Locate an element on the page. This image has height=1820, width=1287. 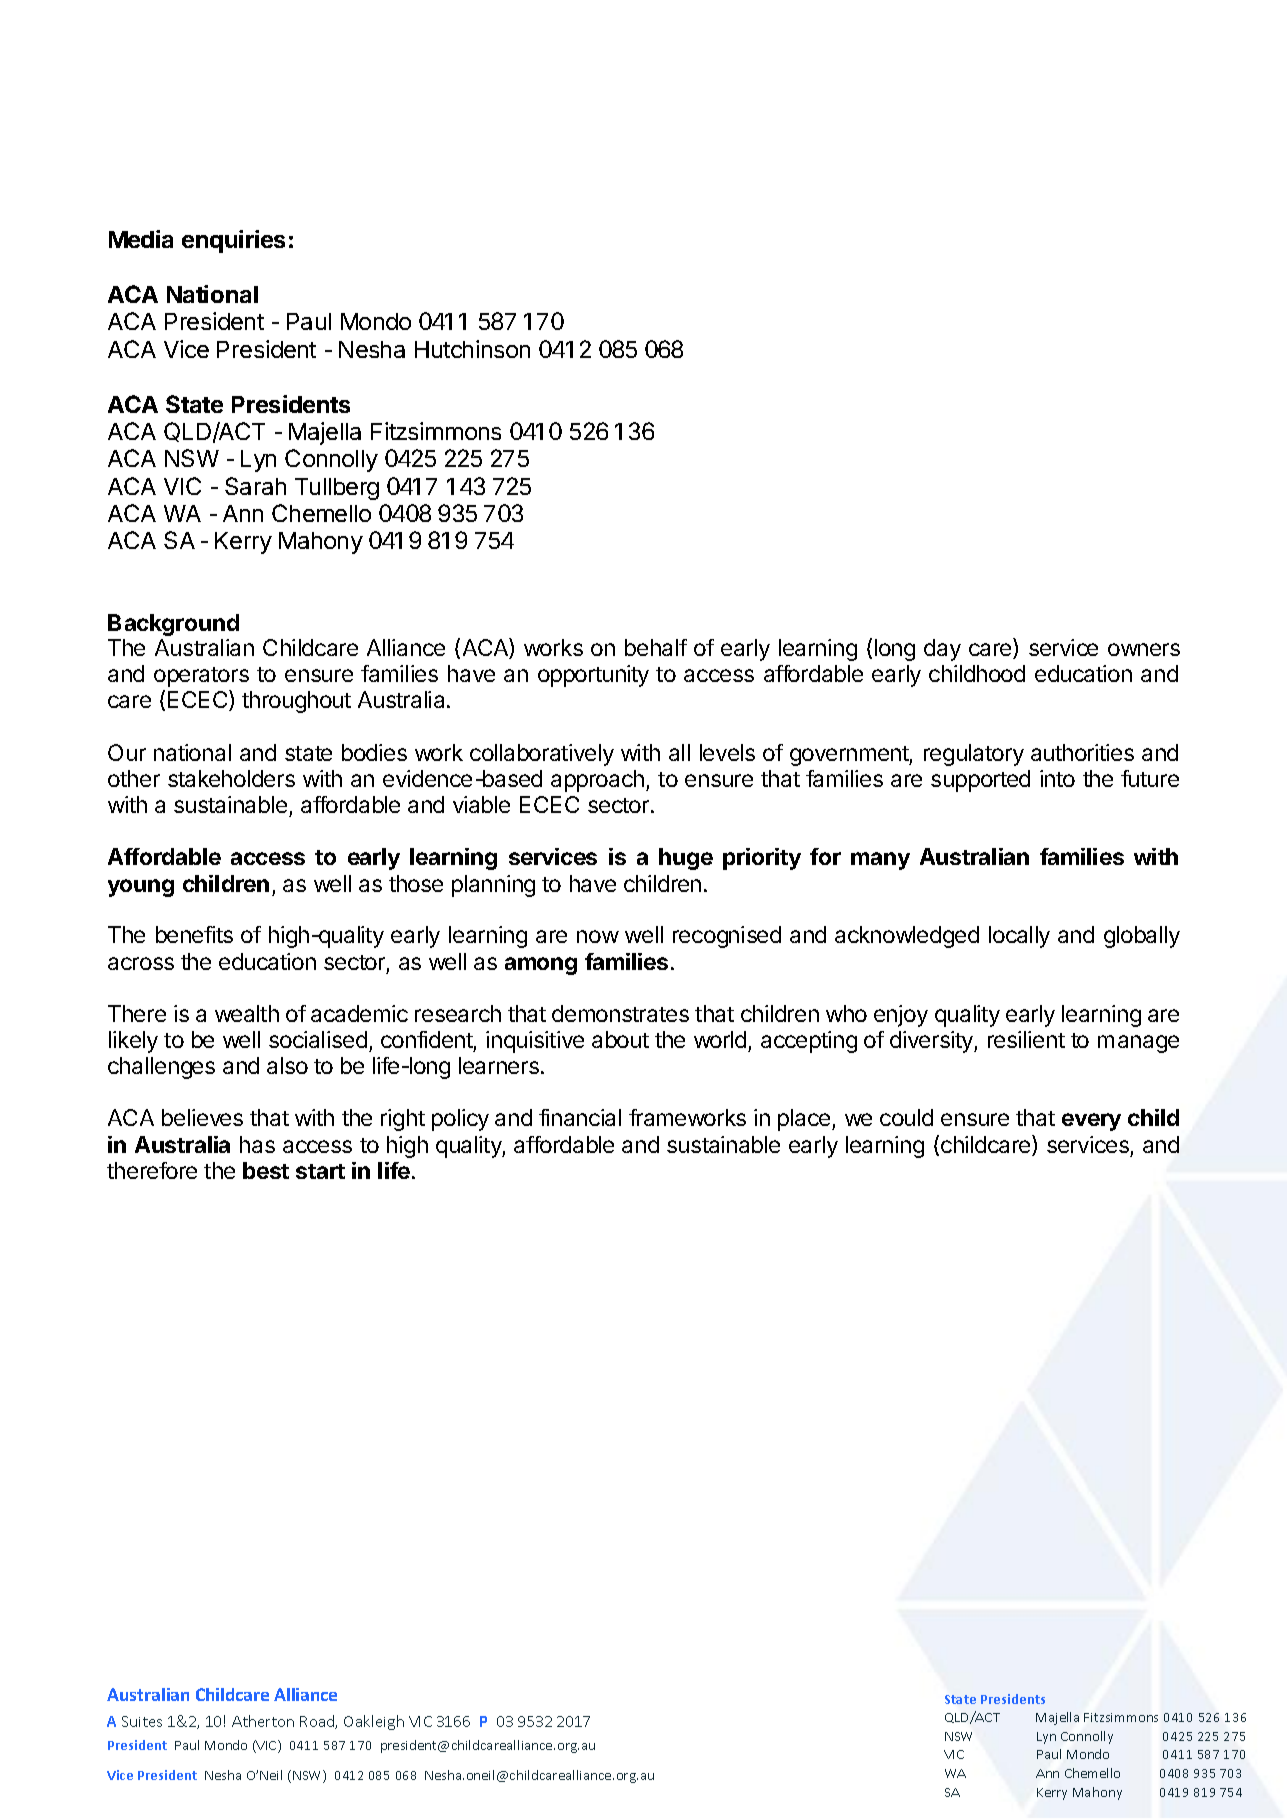
locally is located at coordinates (1019, 937).
